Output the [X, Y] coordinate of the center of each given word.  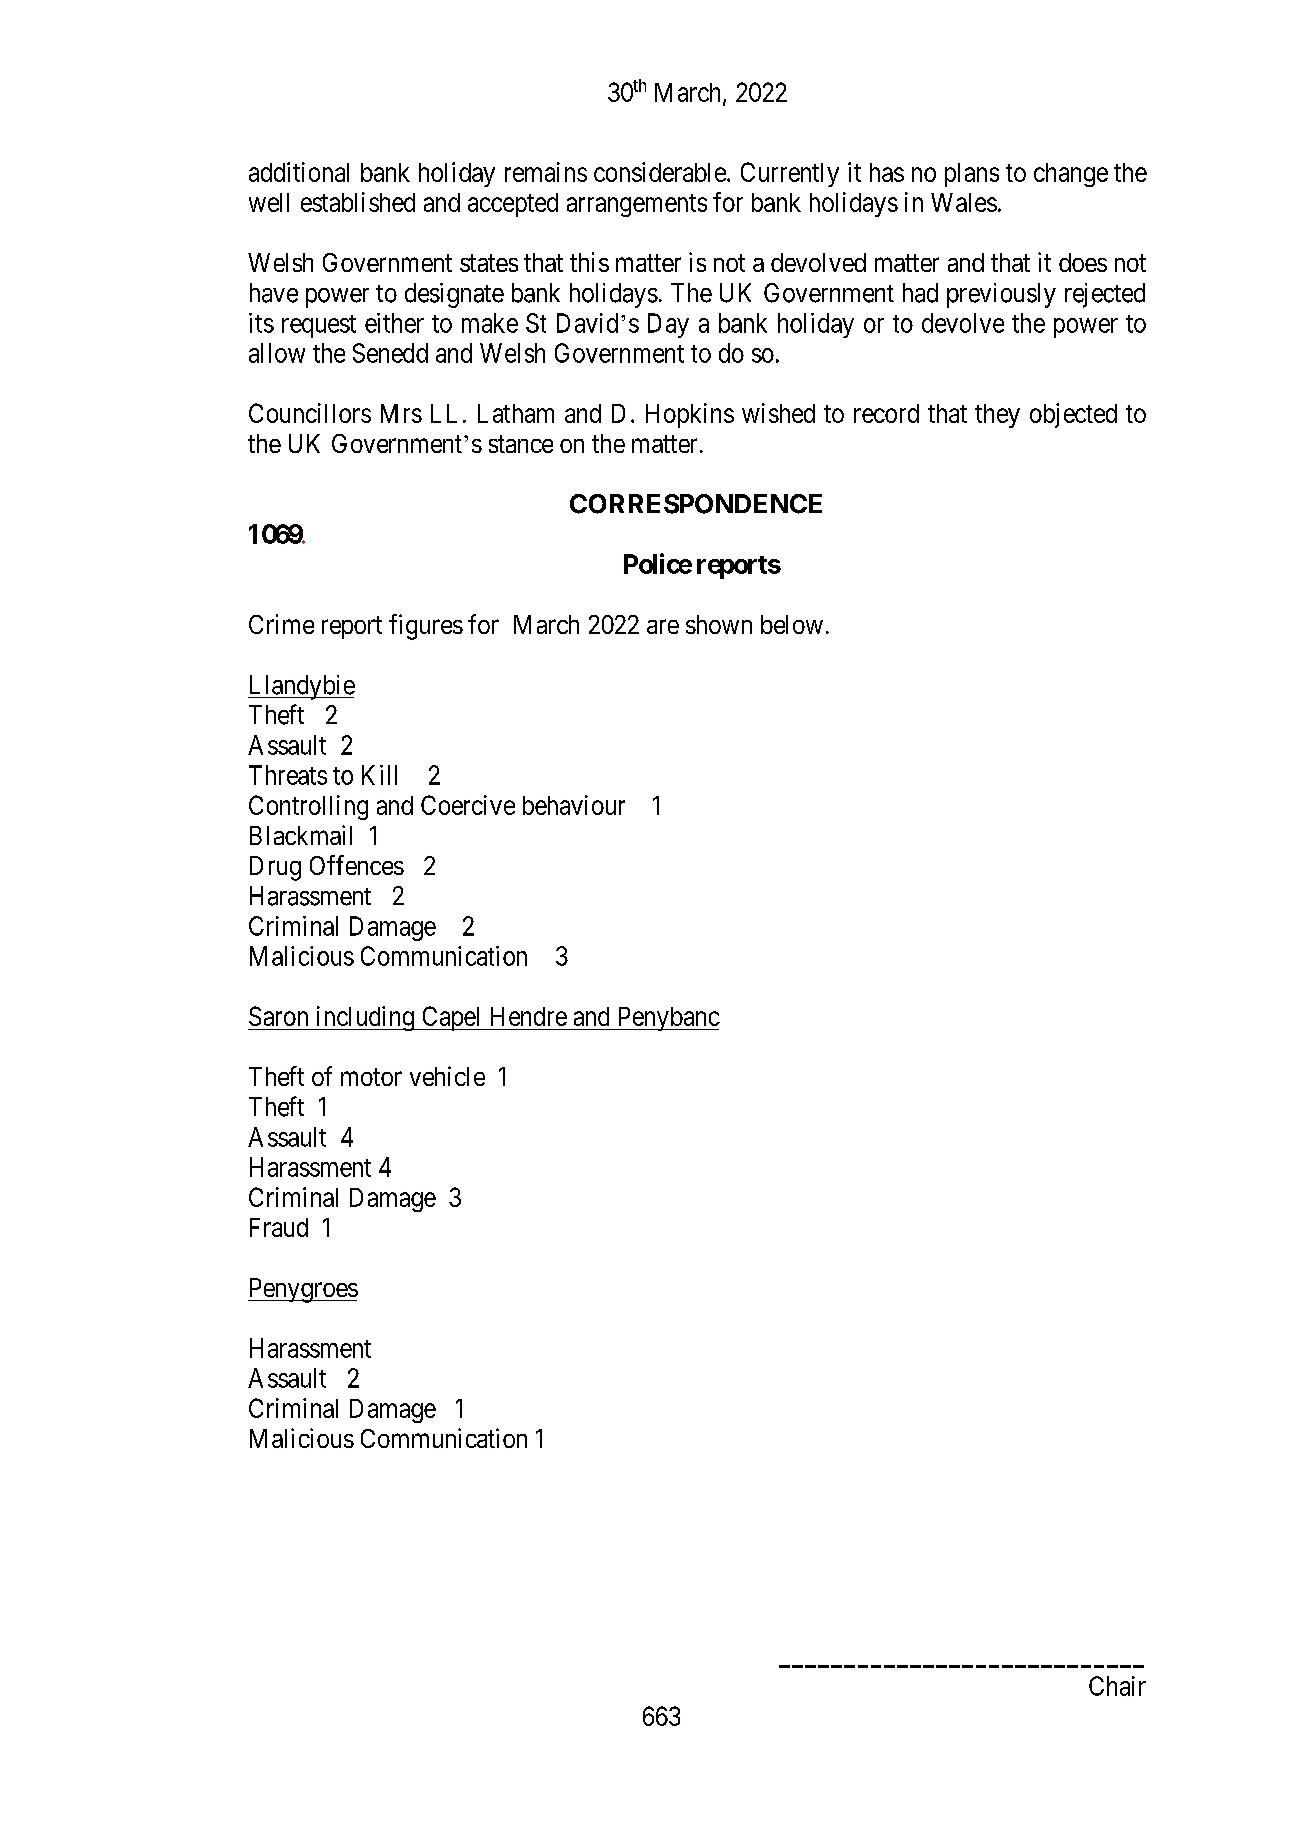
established [358, 202]
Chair [1117, 1686]
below [792, 624]
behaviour [574, 805]
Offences [357, 865]
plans [972, 175]
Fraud [279, 1227]
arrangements [637, 205]
